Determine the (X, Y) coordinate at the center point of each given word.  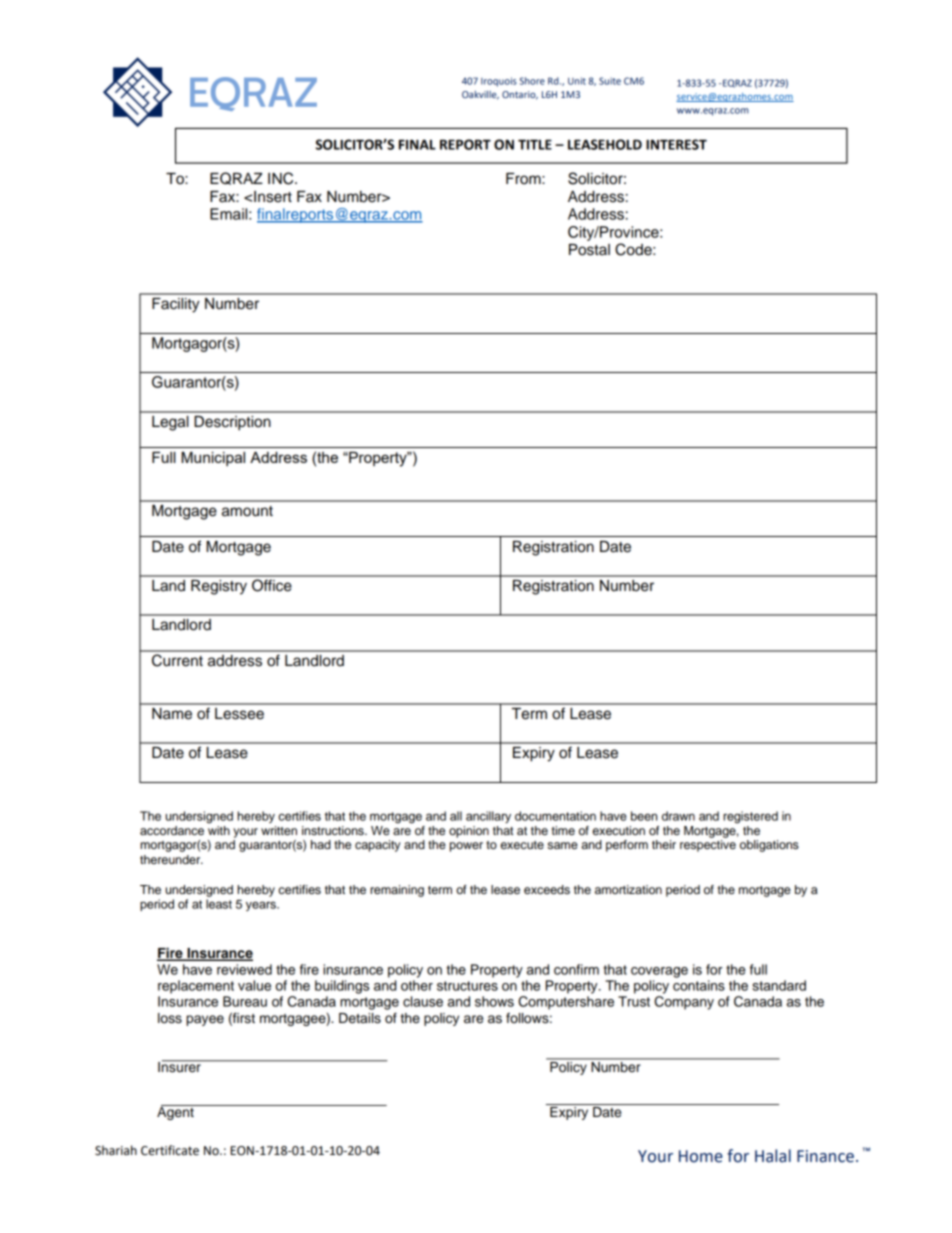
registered (750, 817)
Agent (176, 1112)
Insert (273, 197)
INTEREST (676, 144)
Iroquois (499, 82)
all (456, 816)
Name (172, 714)
